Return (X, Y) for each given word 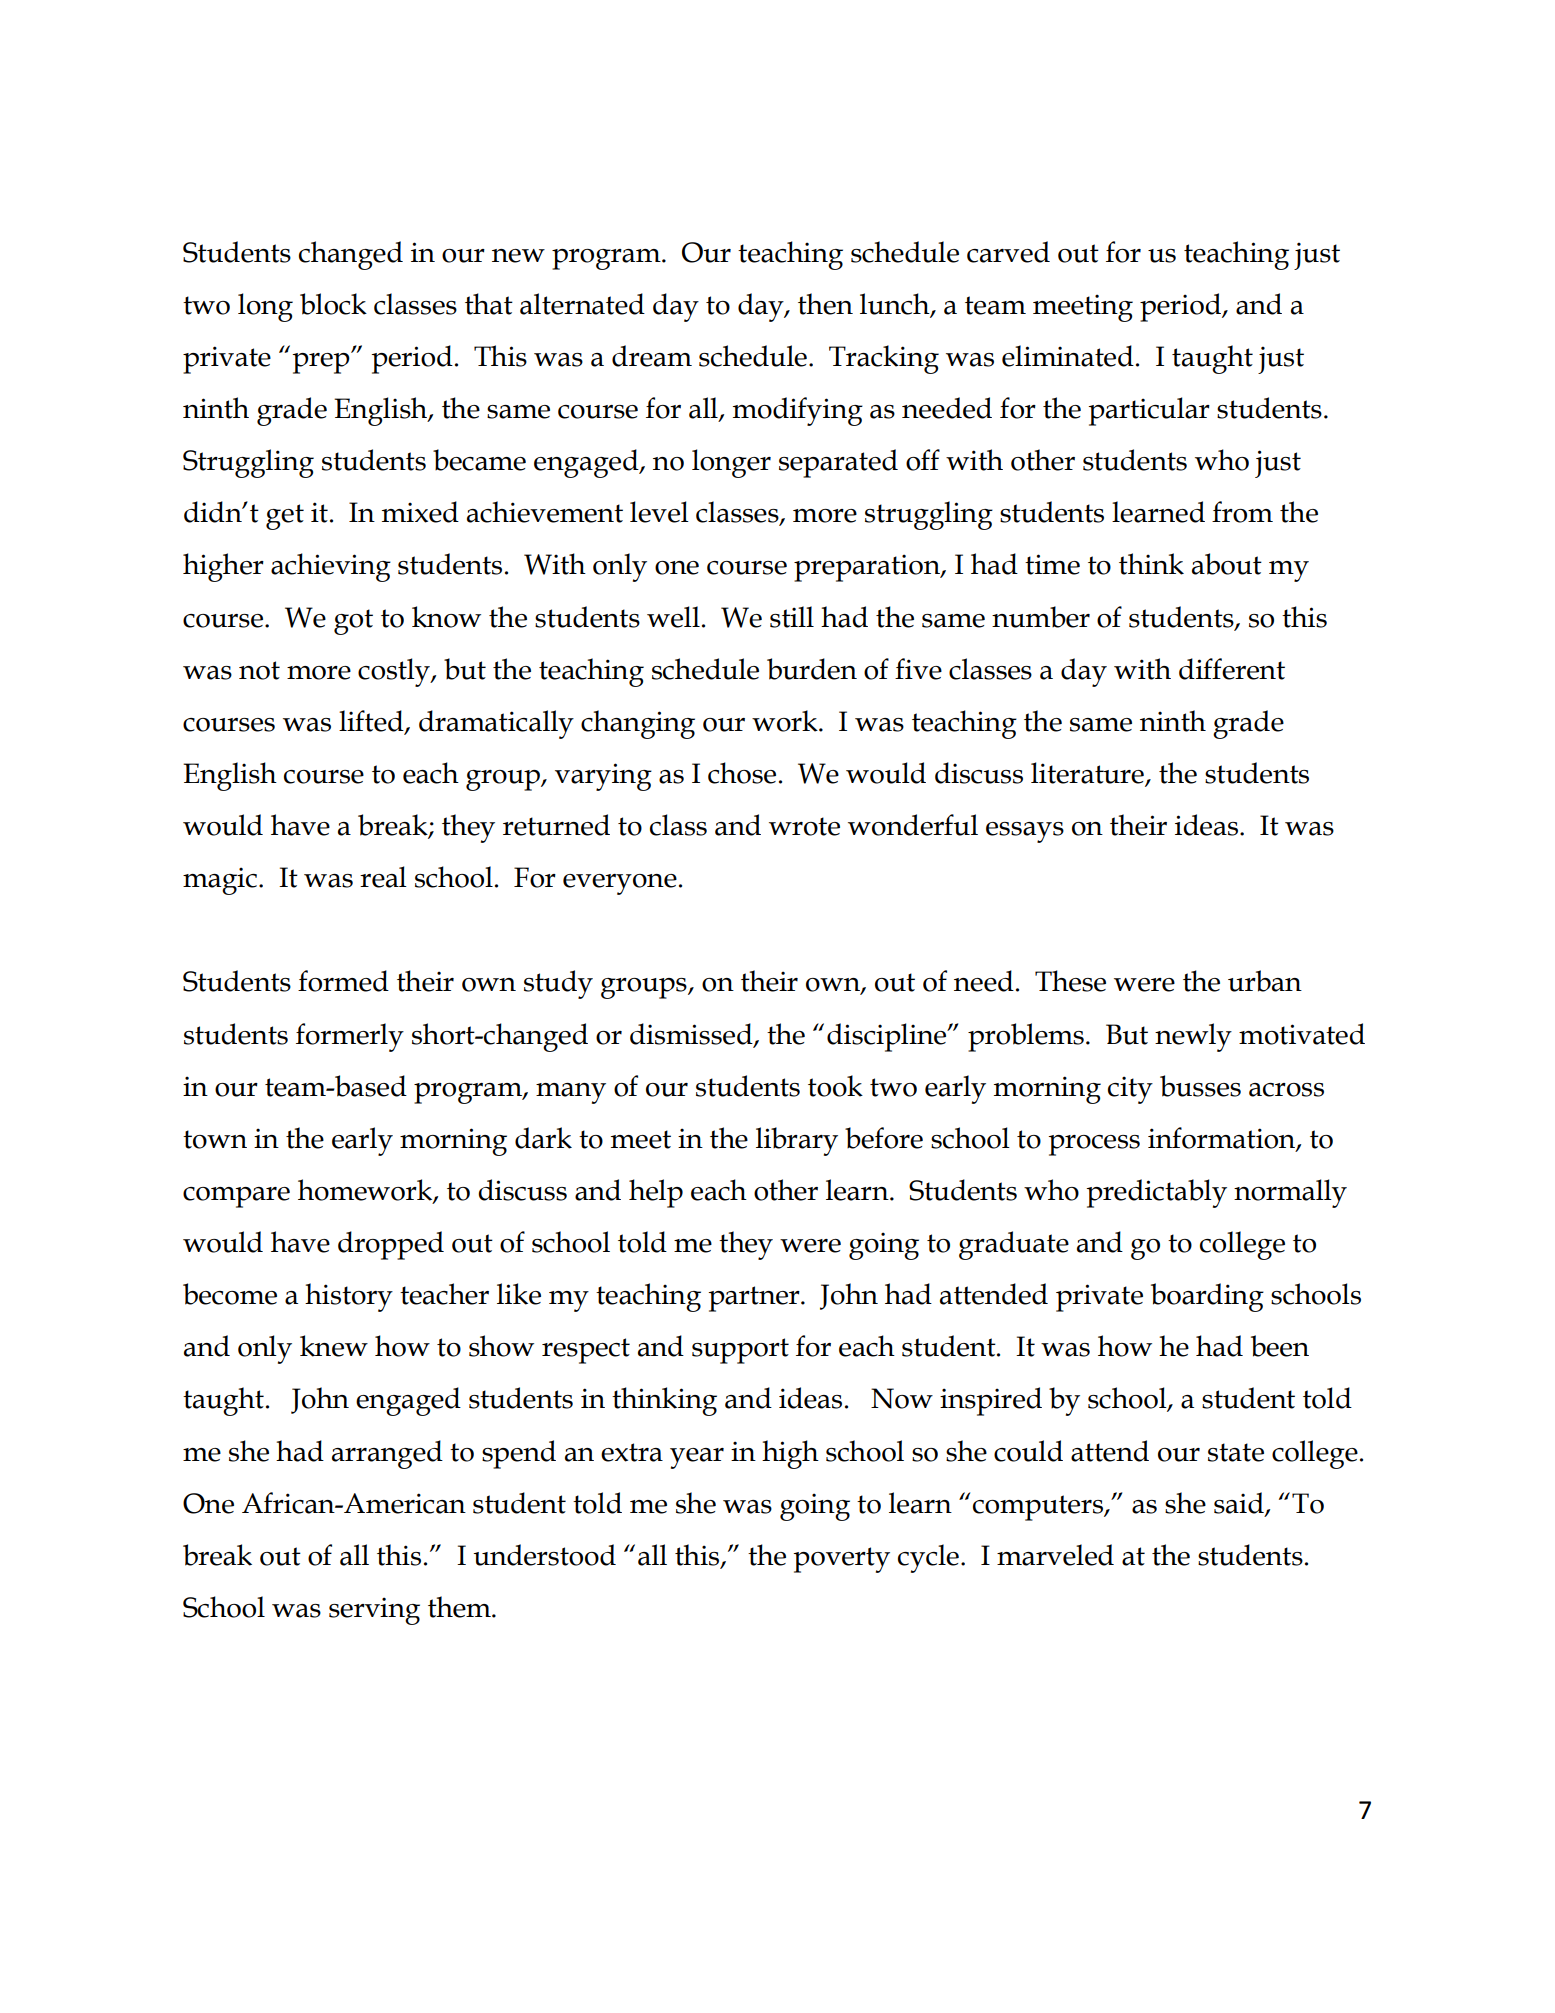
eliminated (1068, 356)
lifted (372, 722)
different (1232, 669)
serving (374, 1611)
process (1094, 1145)
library (797, 1141)
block (333, 304)
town (215, 1139)
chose (742, 773)
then (825, 304)
